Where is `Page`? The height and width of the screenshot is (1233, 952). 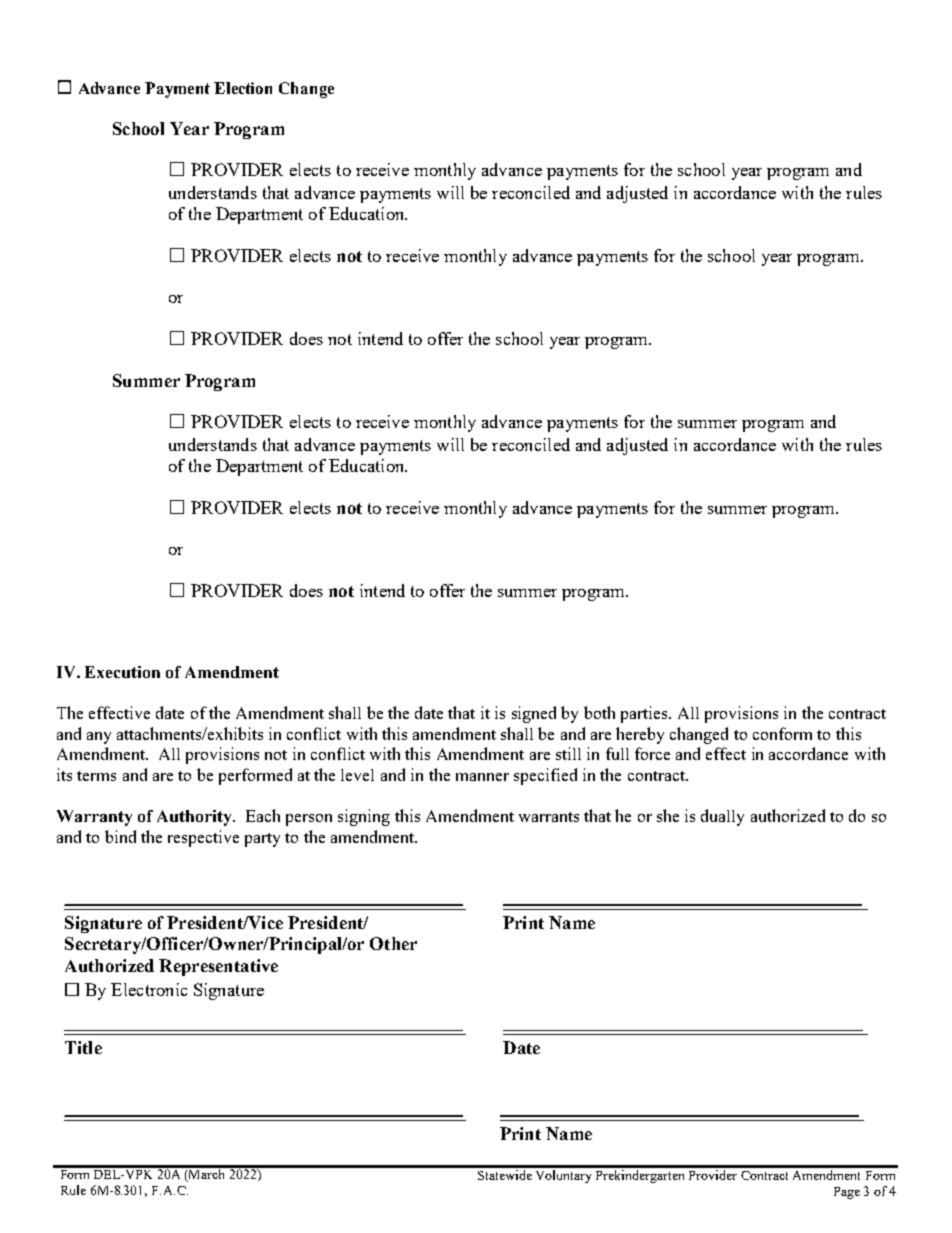
Page is located at coordinates (847, 1193).
